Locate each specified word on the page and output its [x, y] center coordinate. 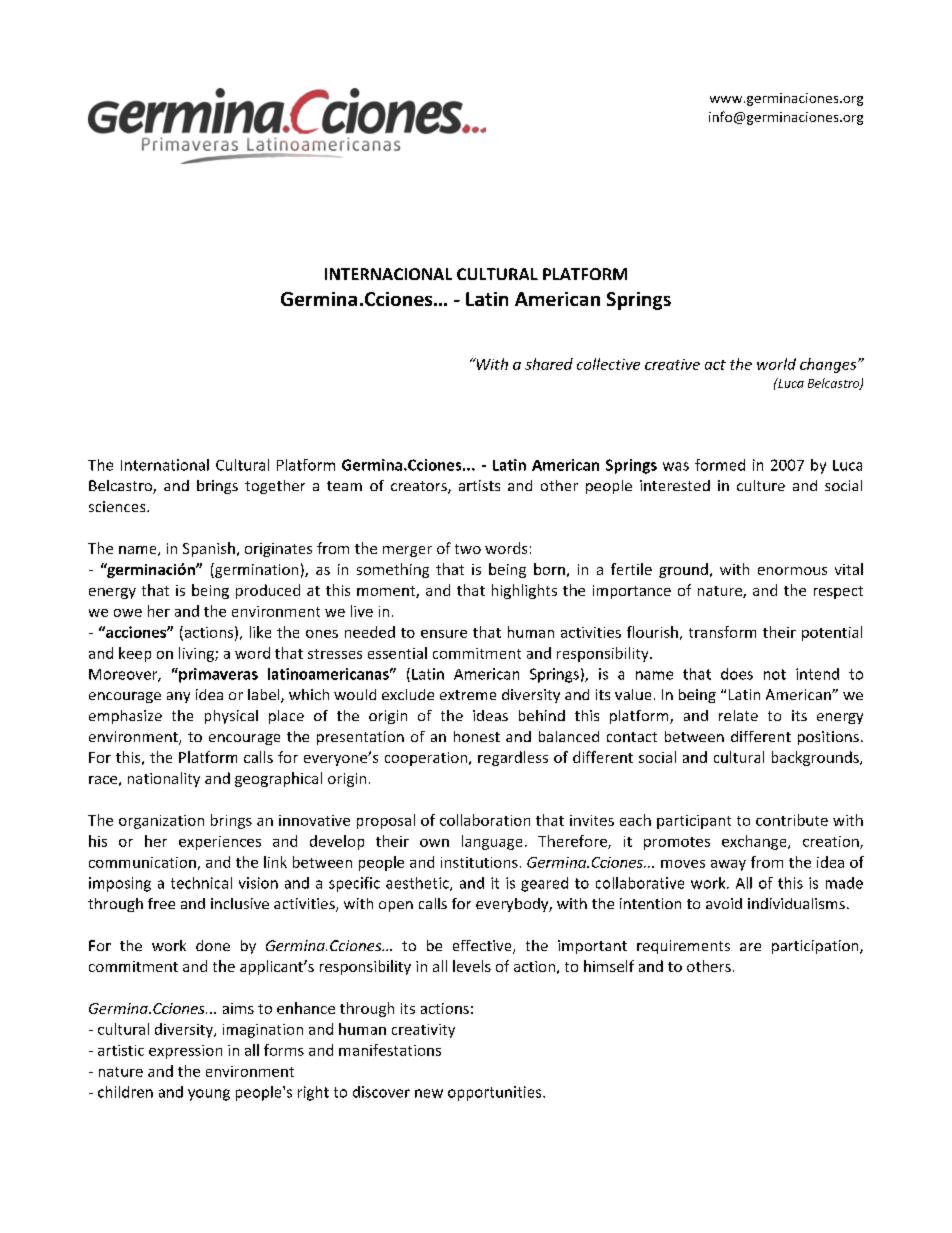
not [775, 674]
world [776, 364]
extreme [468, 695]
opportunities [496, 1093]
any [178, 697]
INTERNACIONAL [388, 274]
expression [185, 1052]
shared [549, 364]
